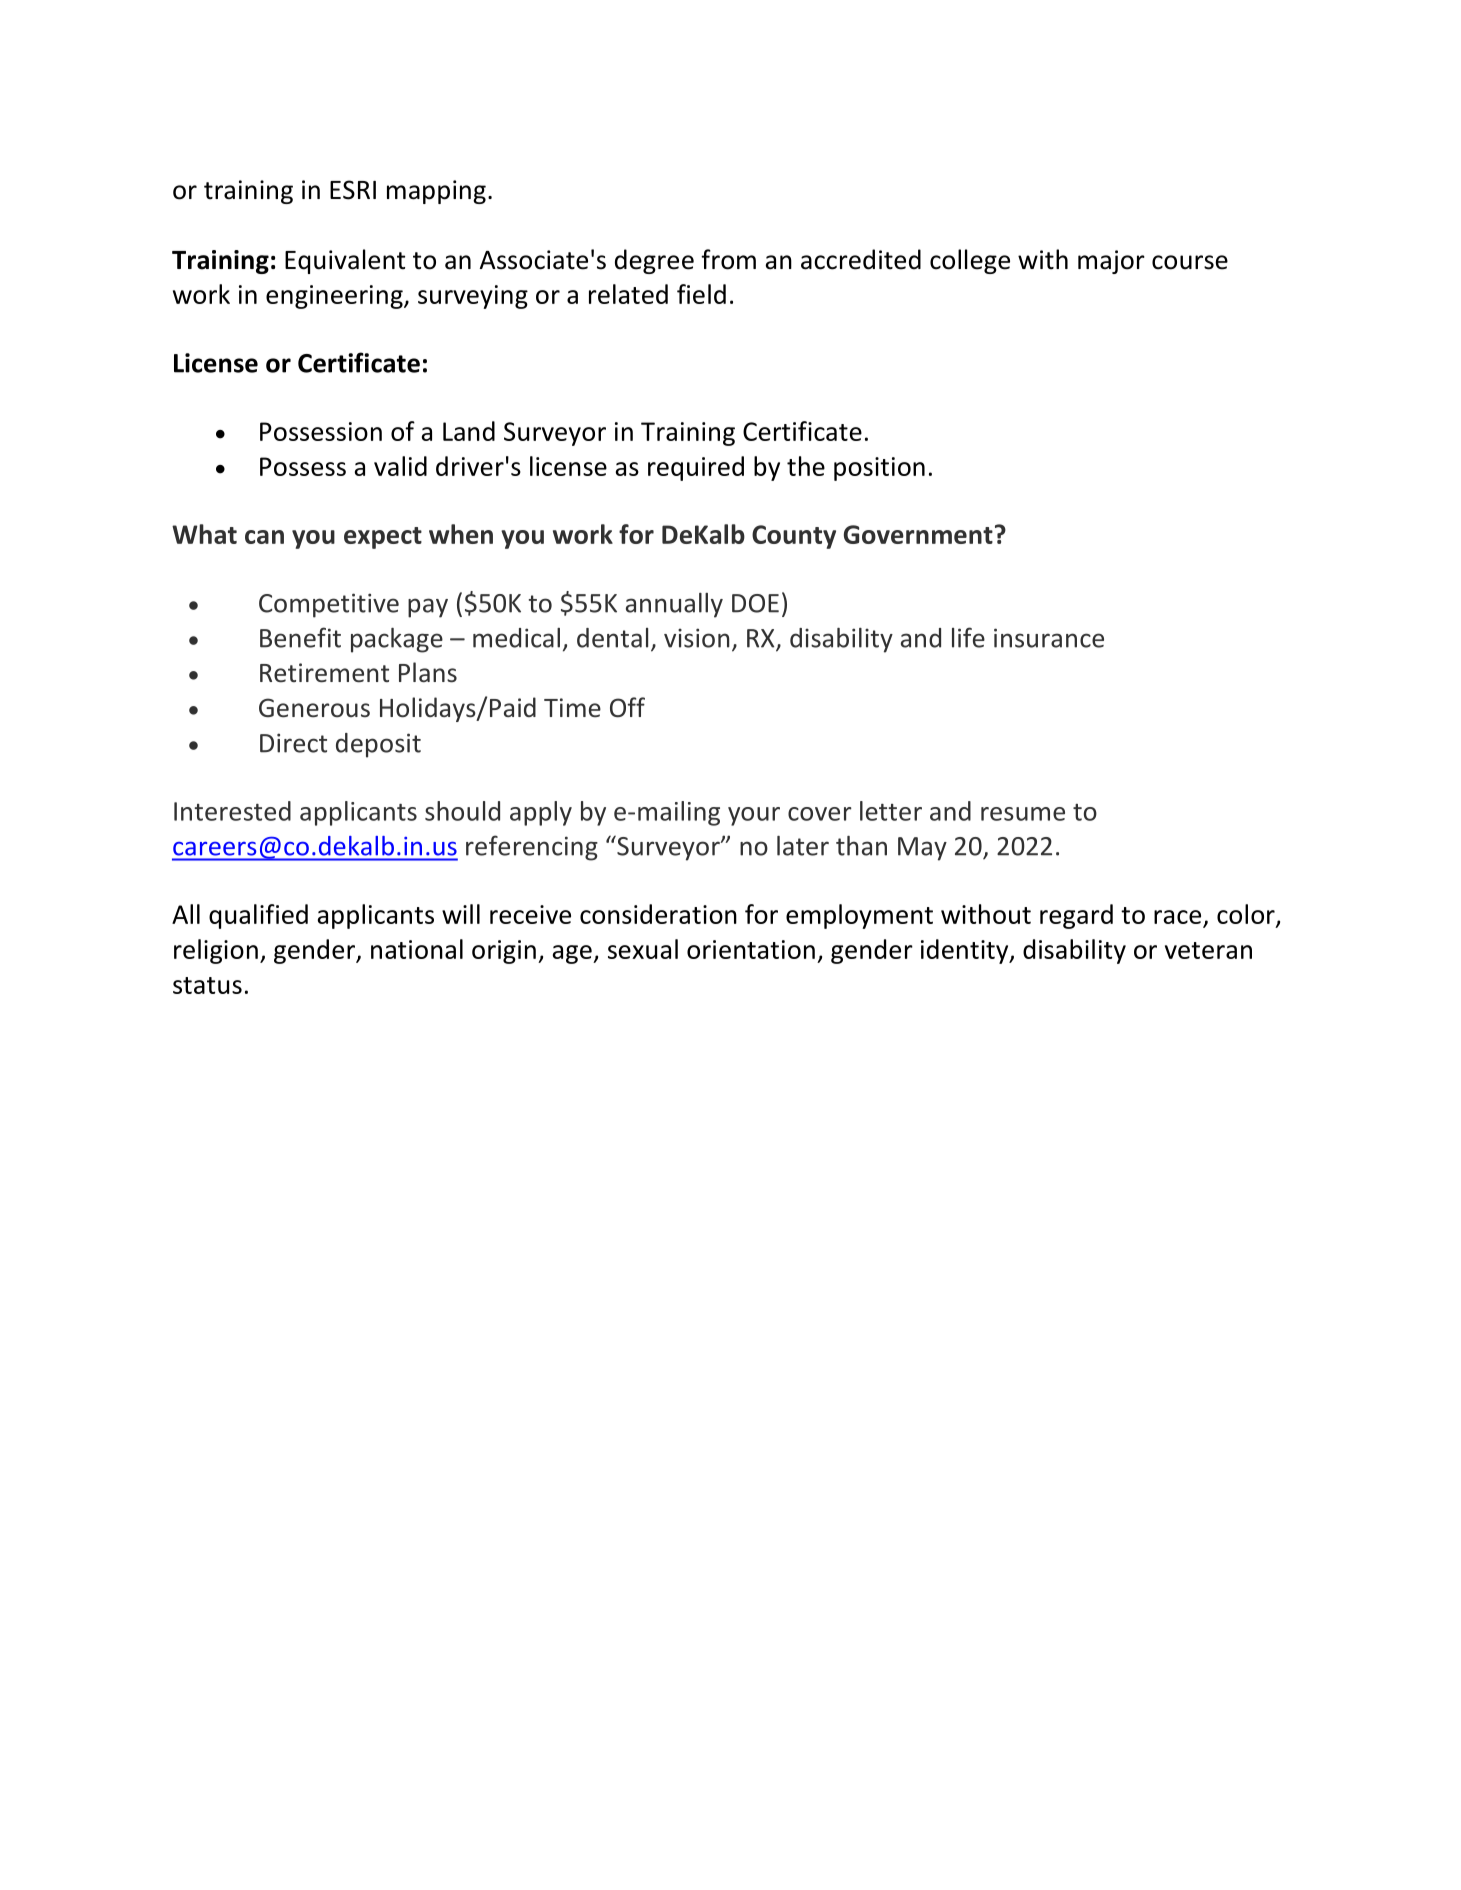 The image size is (1461, 1890). I want to click on from, so click(728, 259).
